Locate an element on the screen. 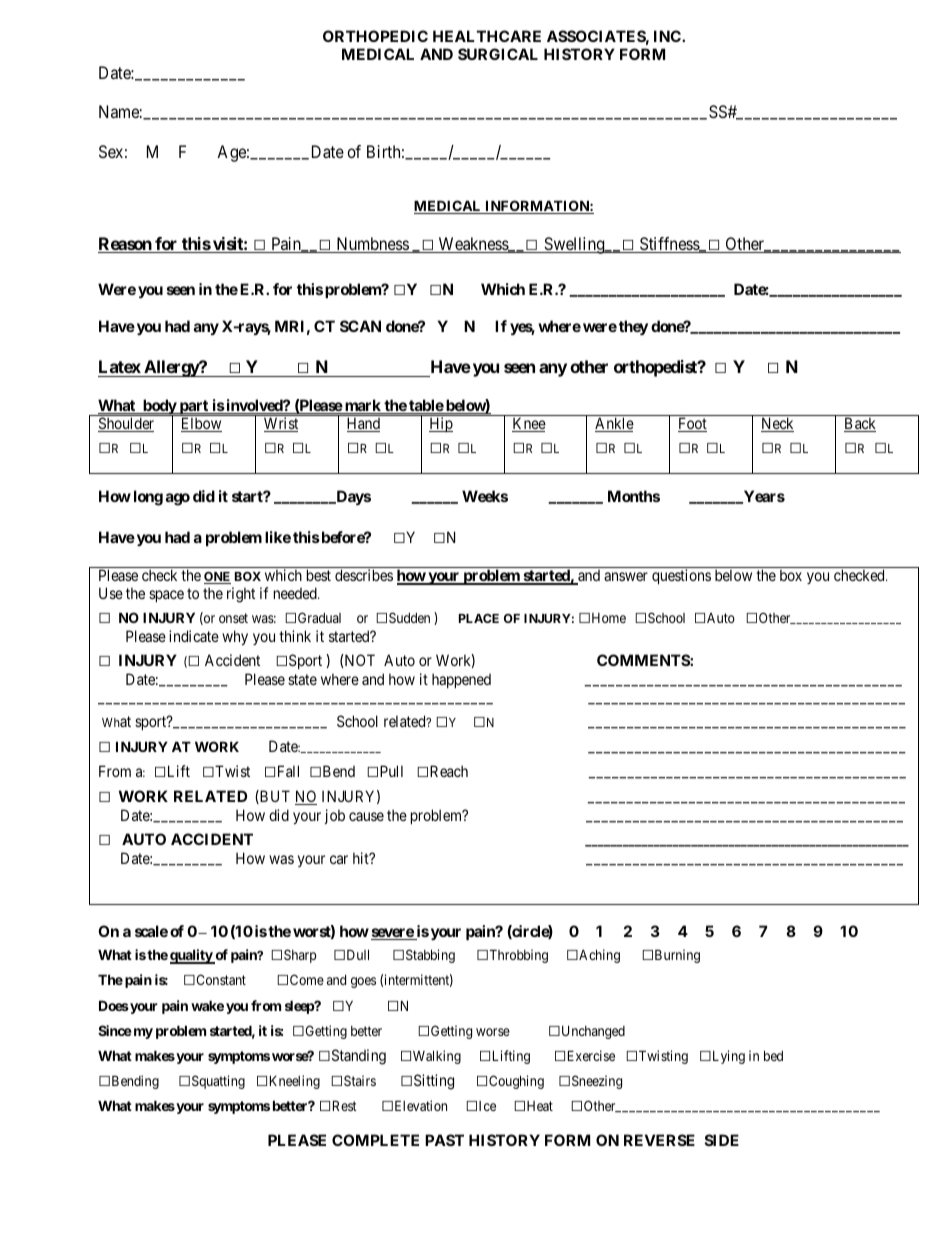 This screenshot has height=1233, width=952. part is located at coordinates (194, 408).
